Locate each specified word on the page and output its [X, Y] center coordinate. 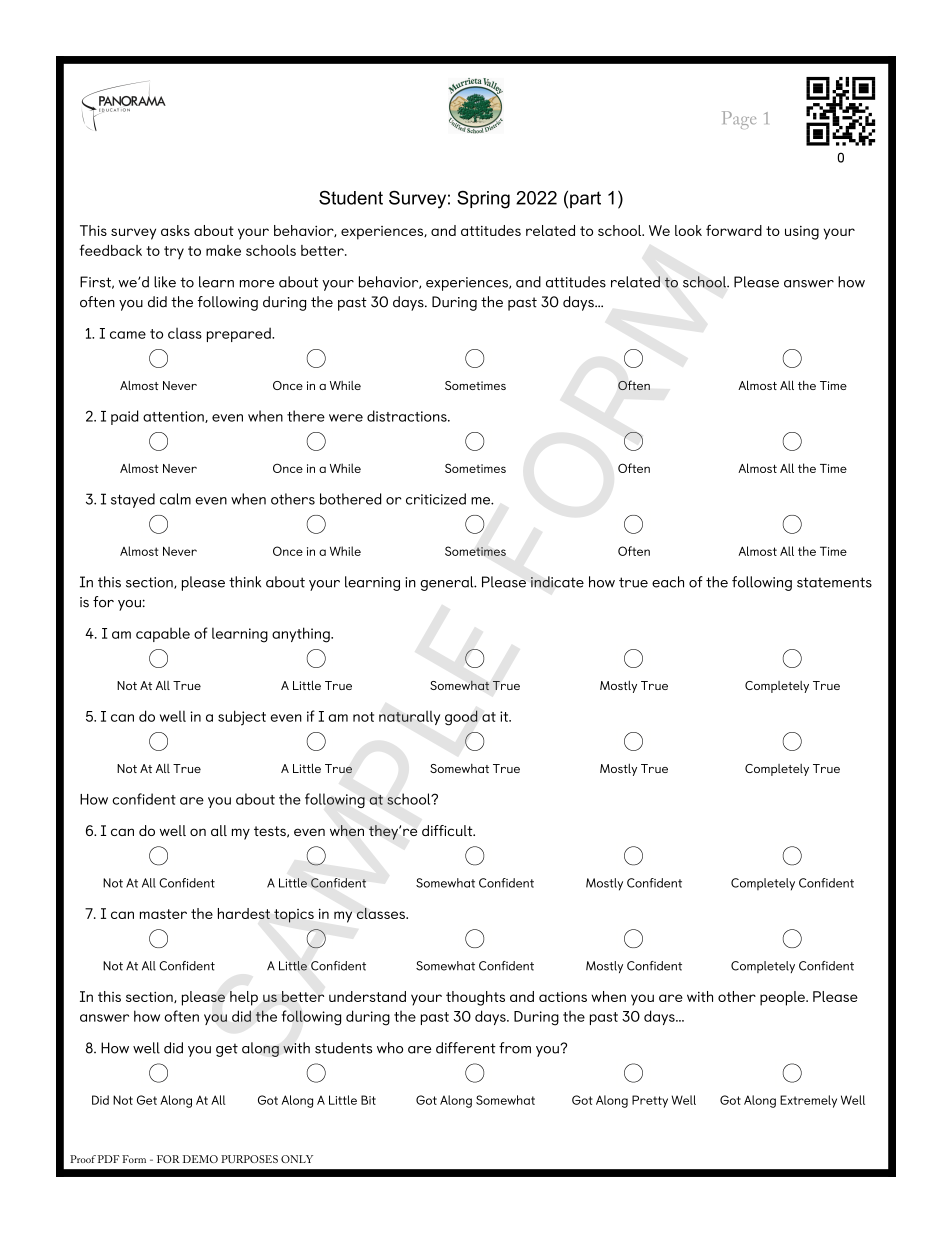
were [346, 418]
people [783, 998]
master [163, 914]
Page [739, 120]
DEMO [200, 1159]
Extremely [808, 1101]
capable [163, 634]
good [461, 718]
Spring [483, 199]
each [668, 582]
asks [175, 230]
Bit [368, 1100]
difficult [448, 830]
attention [174, 417]
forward [734, 230]
